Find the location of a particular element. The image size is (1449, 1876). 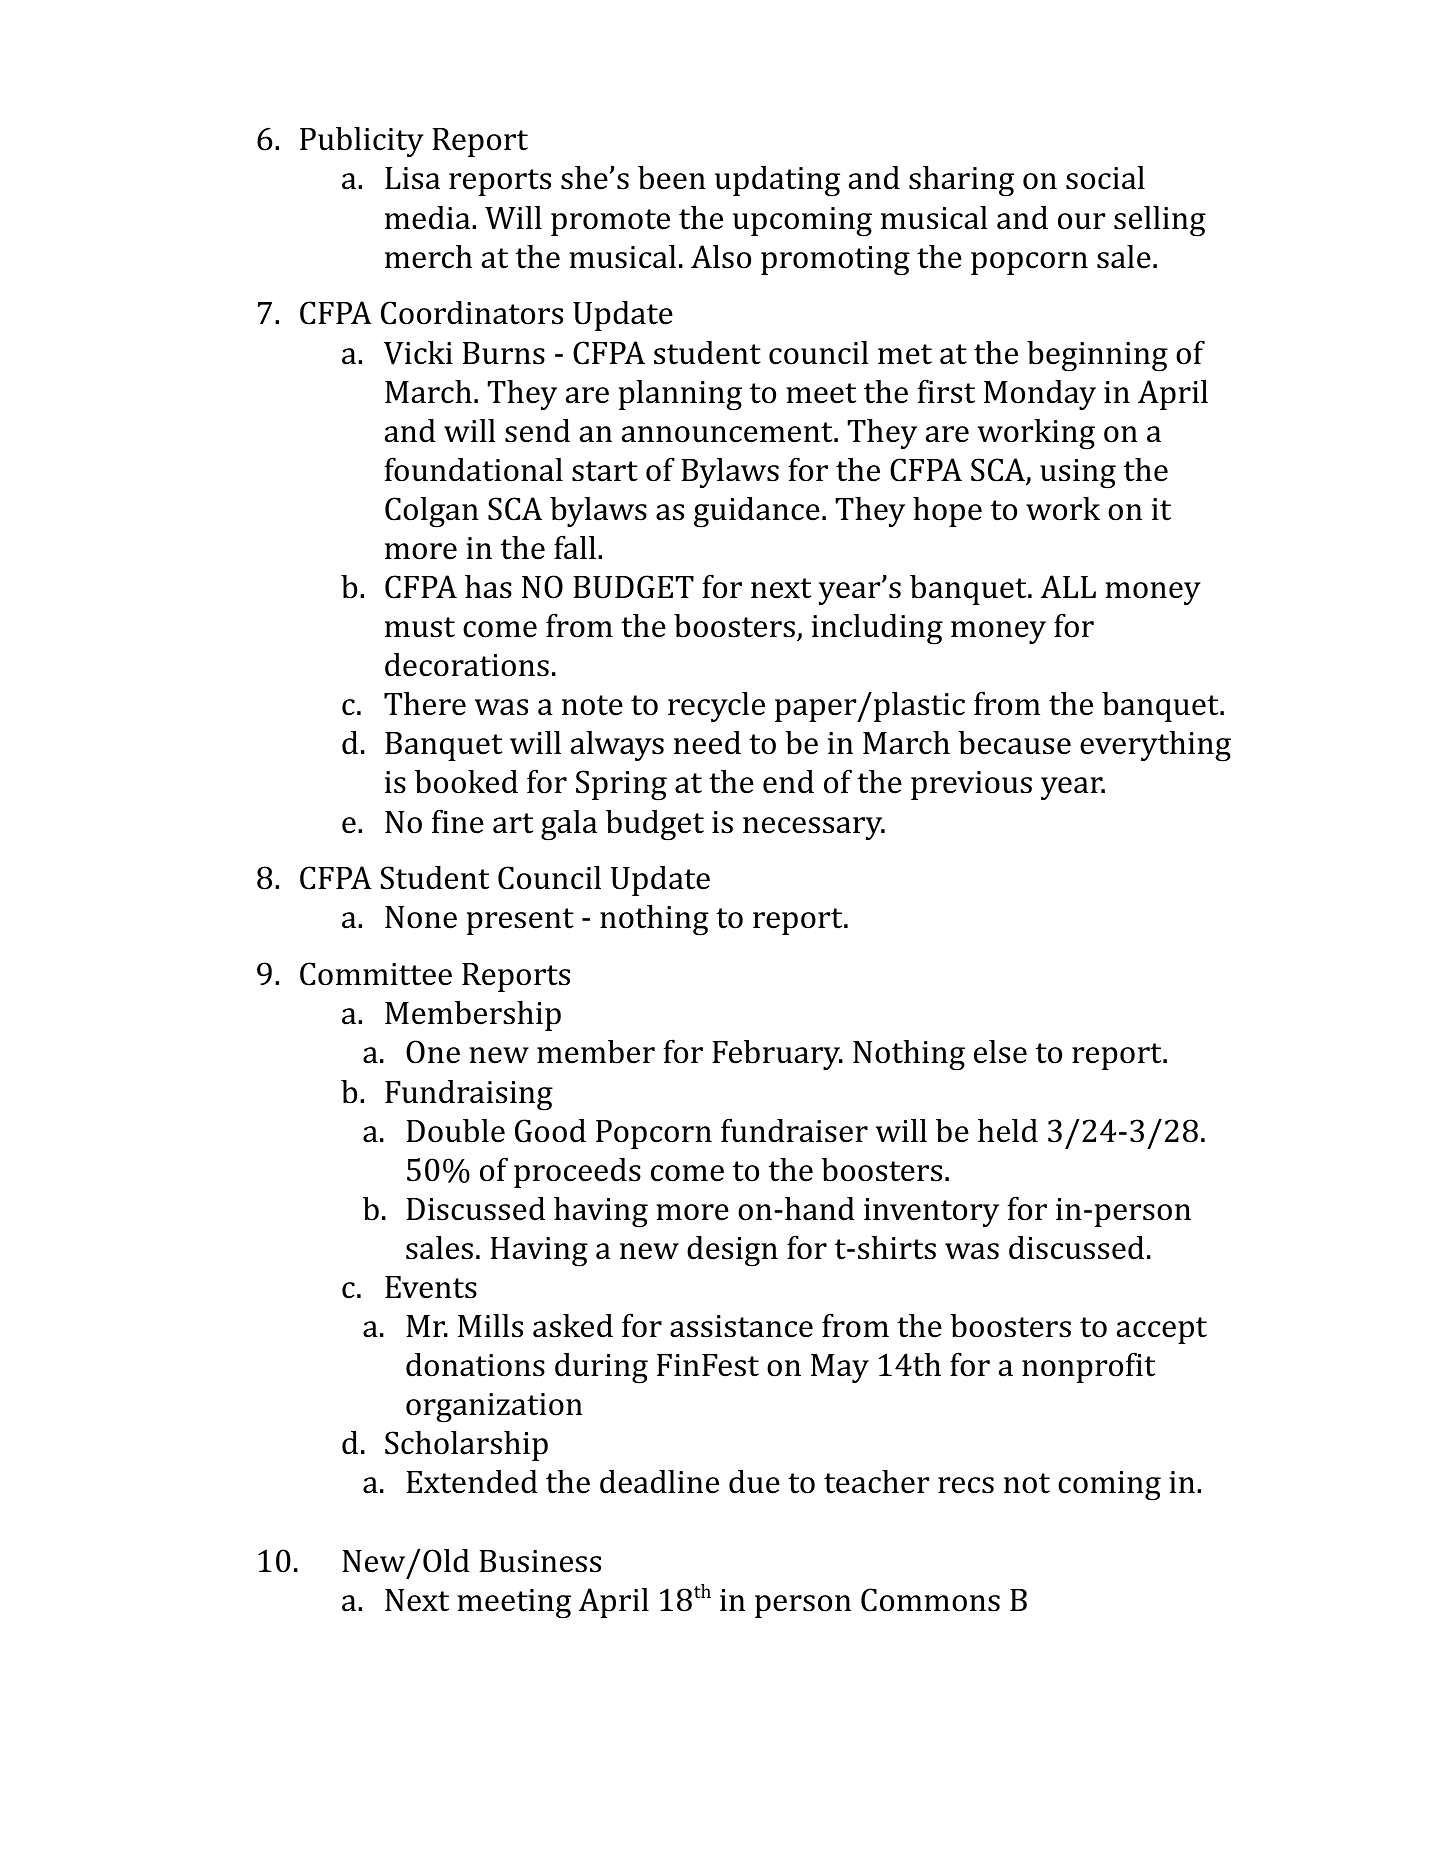

due is located at coordinates (754, 1482).
